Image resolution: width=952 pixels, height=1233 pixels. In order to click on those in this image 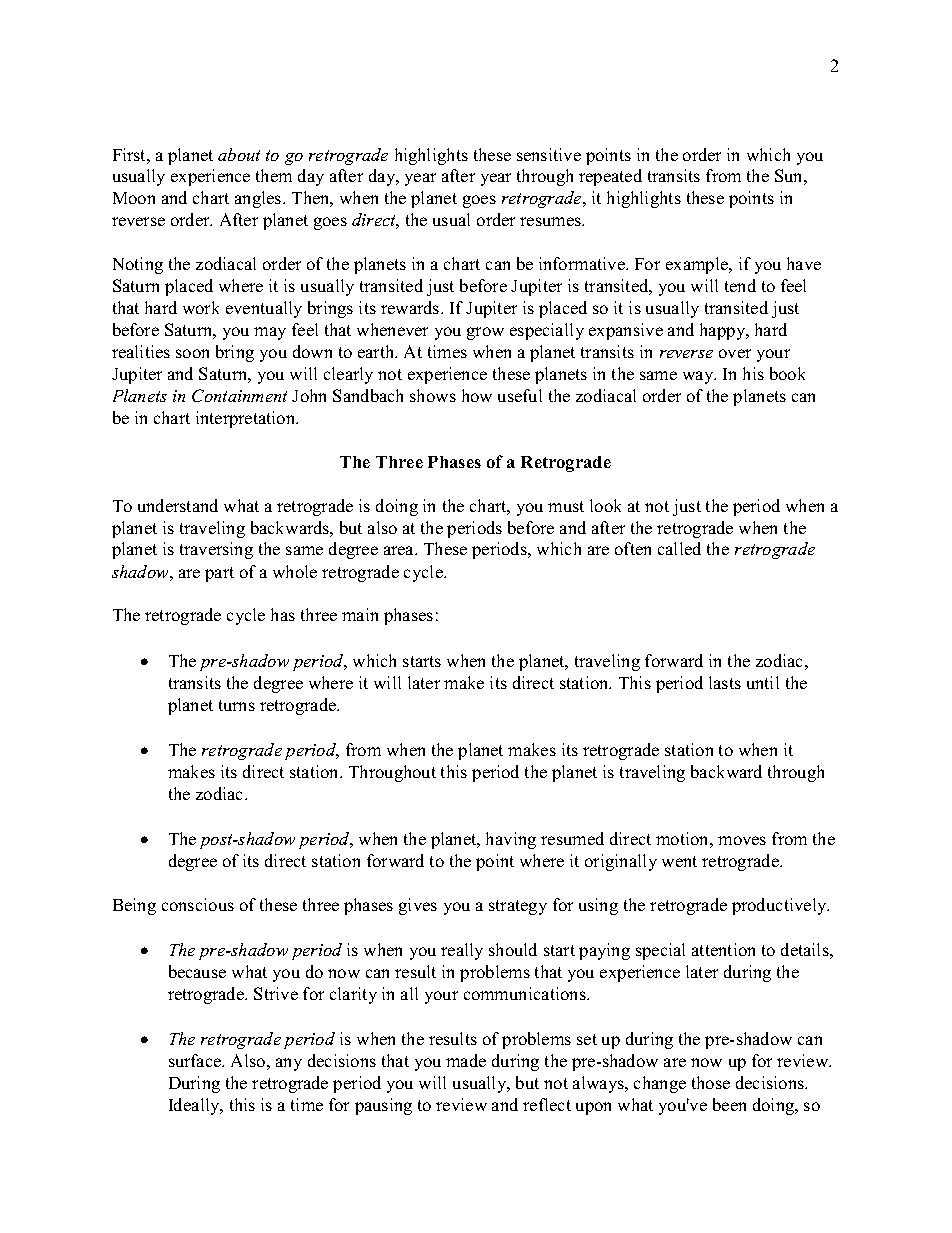, I will do `click(711, 1082)`.
